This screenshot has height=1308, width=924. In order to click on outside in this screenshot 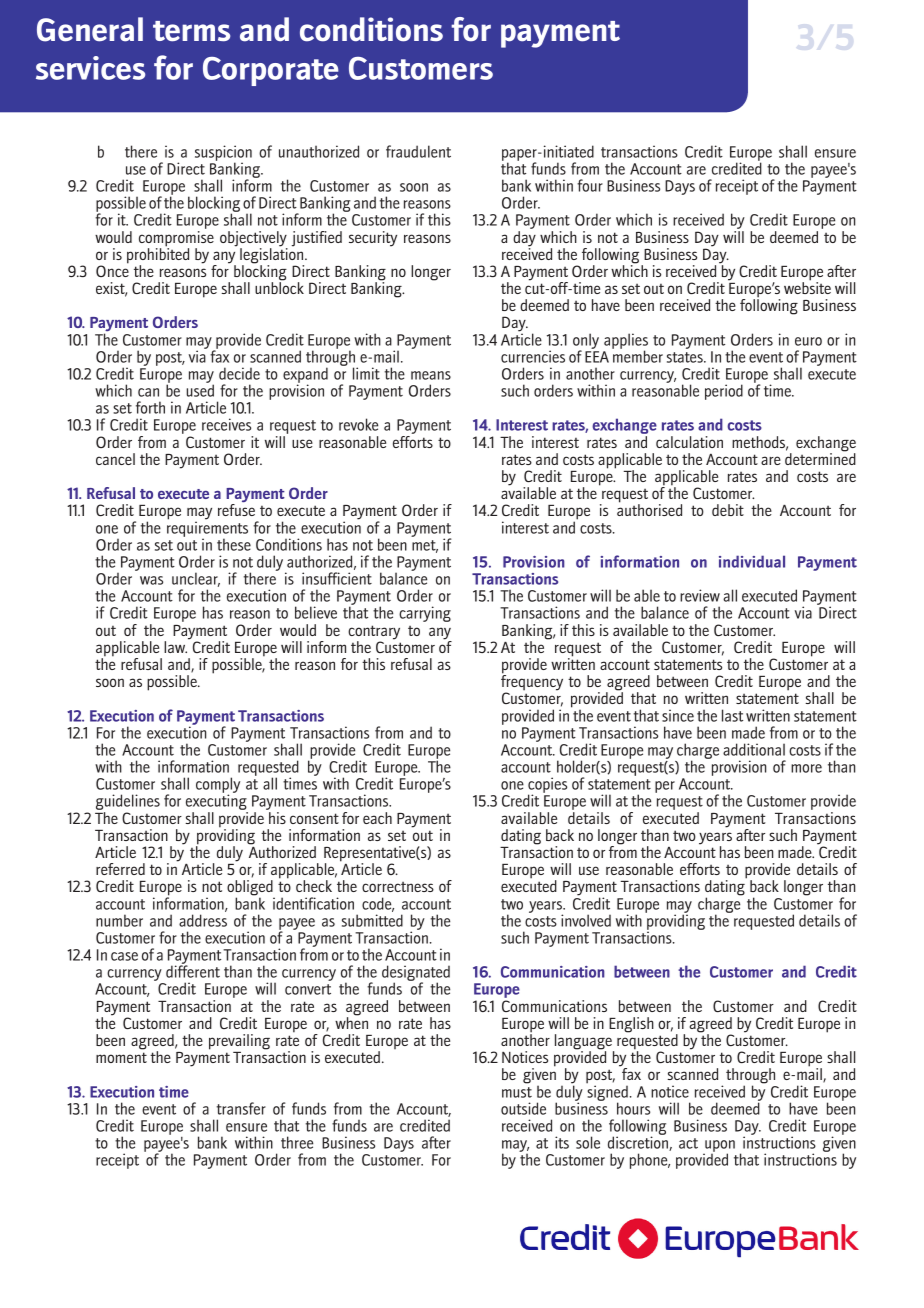, I will do `click(523, 1108)`.
